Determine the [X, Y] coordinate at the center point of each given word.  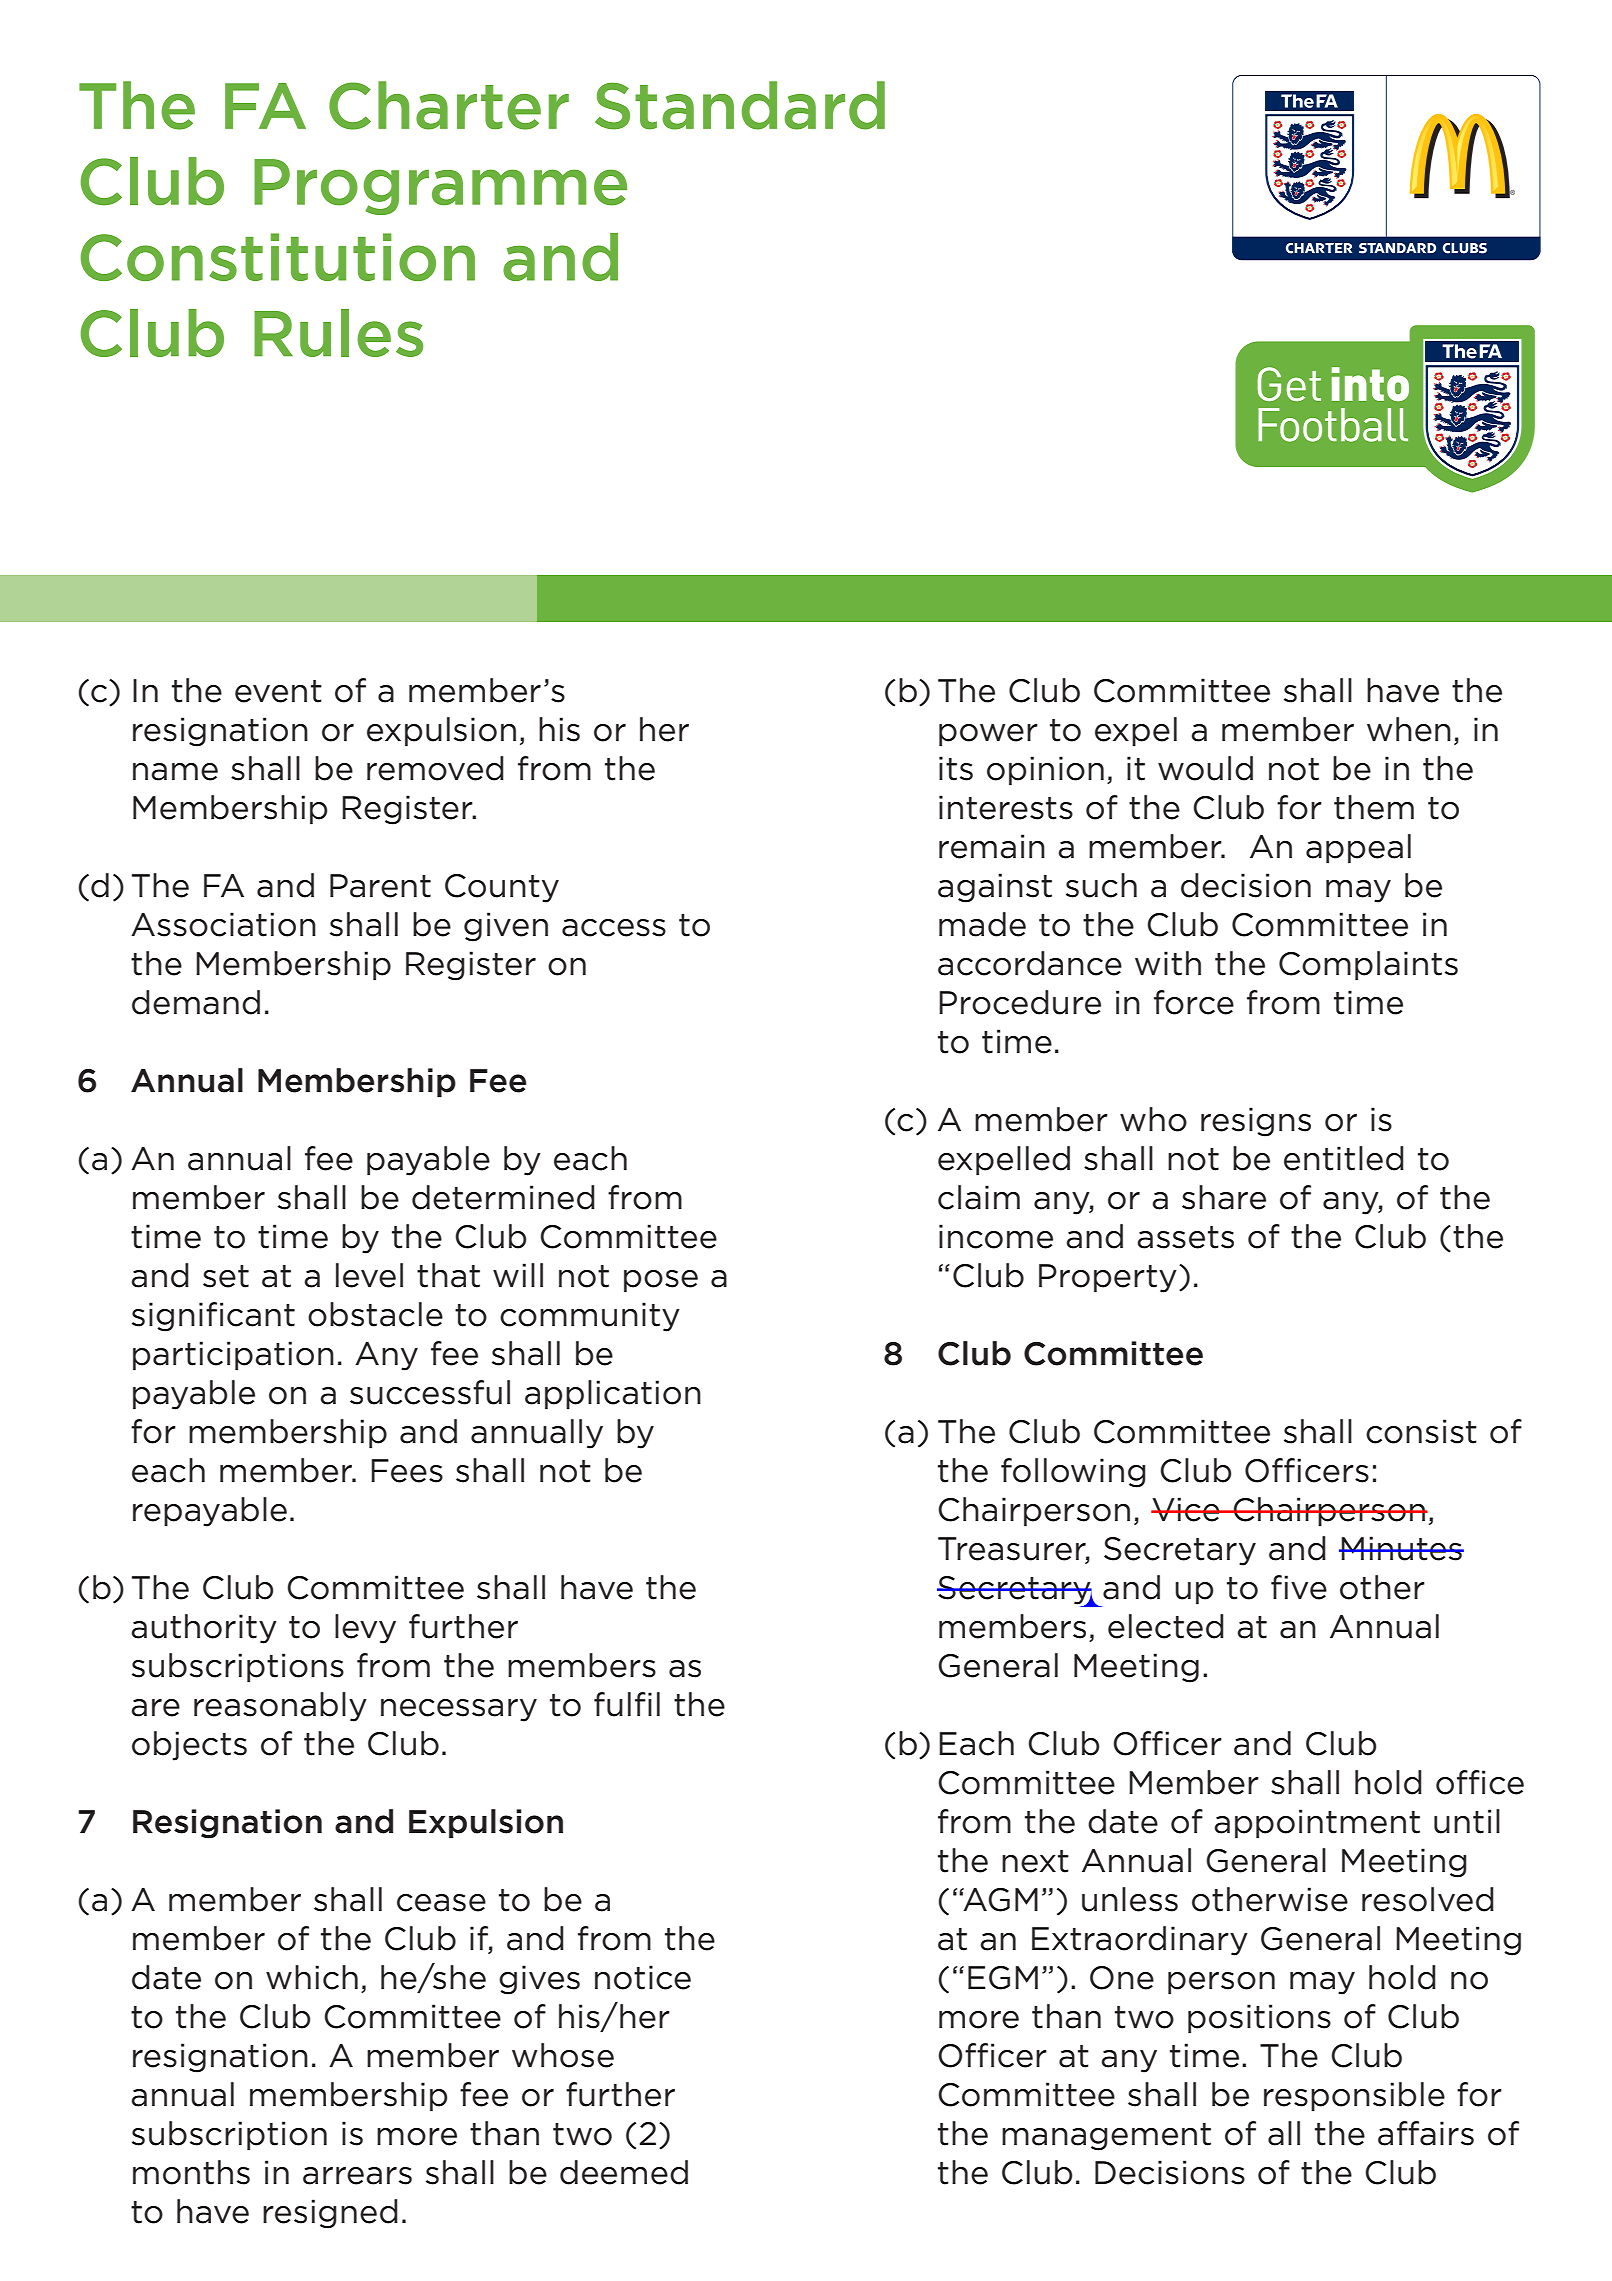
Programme [440, 187]
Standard [740, 105]
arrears [357, 2176]
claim [979, 1197]
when [1409, 729]
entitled [1344, 1158]
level [369, 1275]
